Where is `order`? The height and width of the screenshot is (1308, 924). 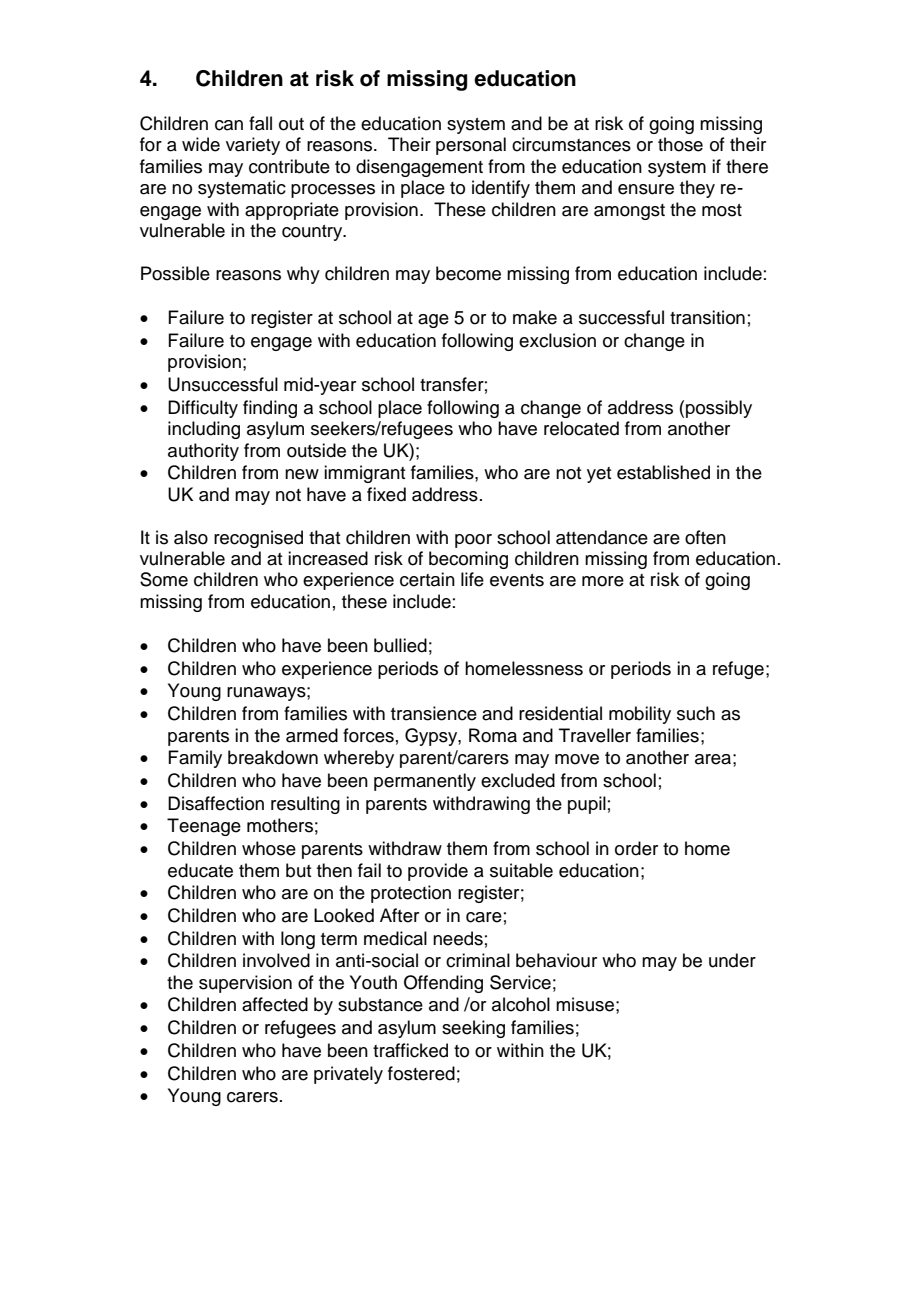
order is located at coordinates (636, 848).
